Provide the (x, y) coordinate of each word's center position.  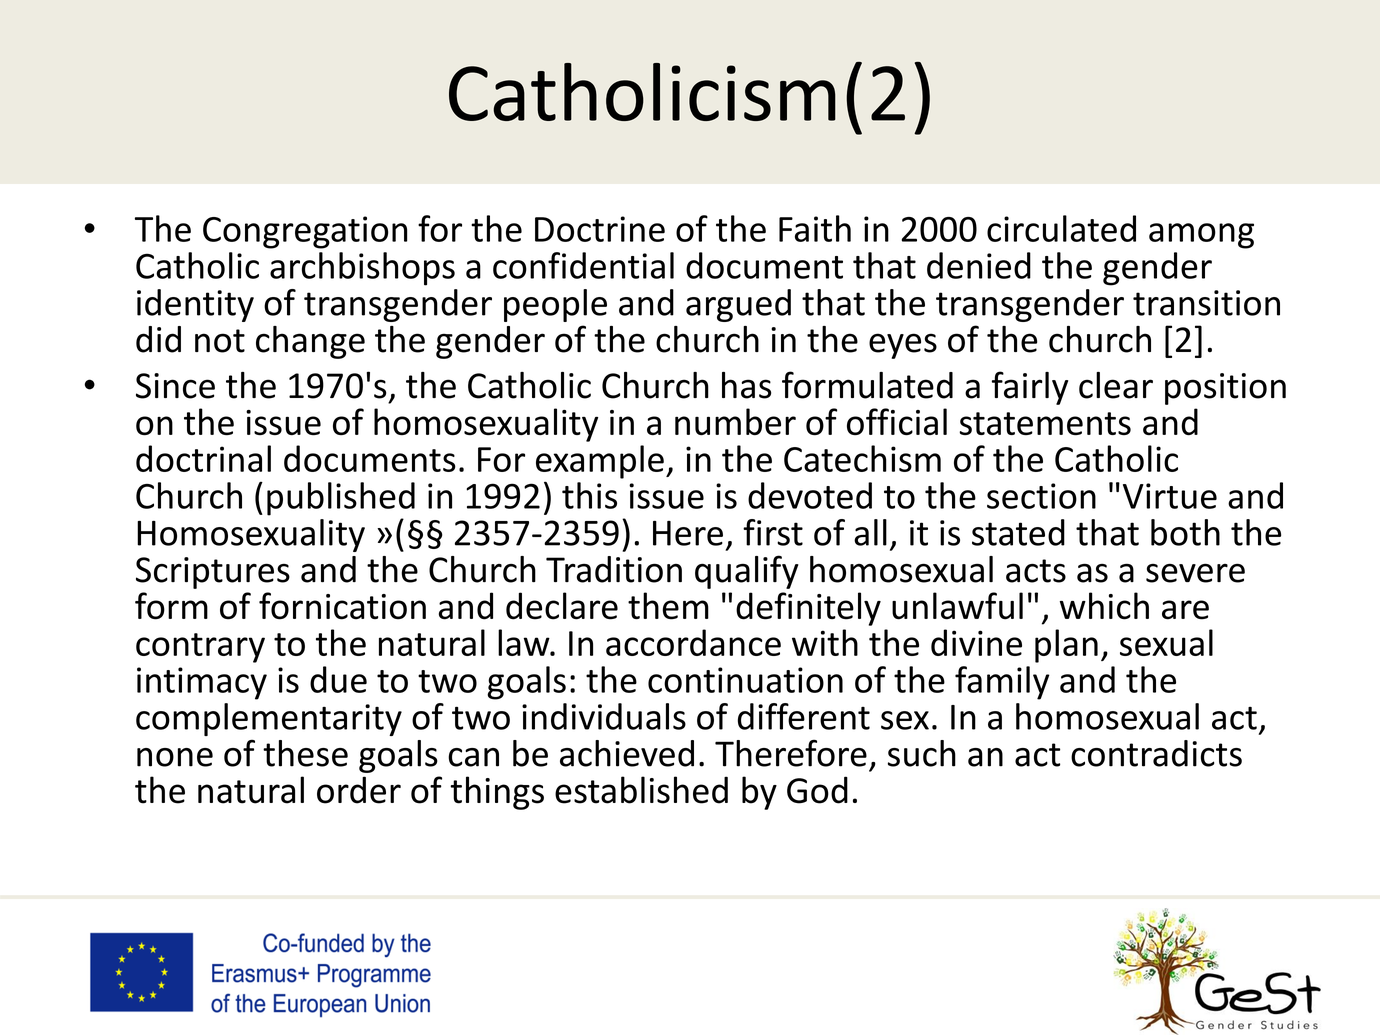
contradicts (1156, 753)
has (746, 385)
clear (1116, 385)
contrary (200, 648)
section (1041, 496)
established (641, 790)
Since (175, 386)
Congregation (305, 232)
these (305, 753)
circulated (1061, 228)
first (773, 532)
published (341, 499)
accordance (693, 642)
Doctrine (600, 229)
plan (1066, 646)
